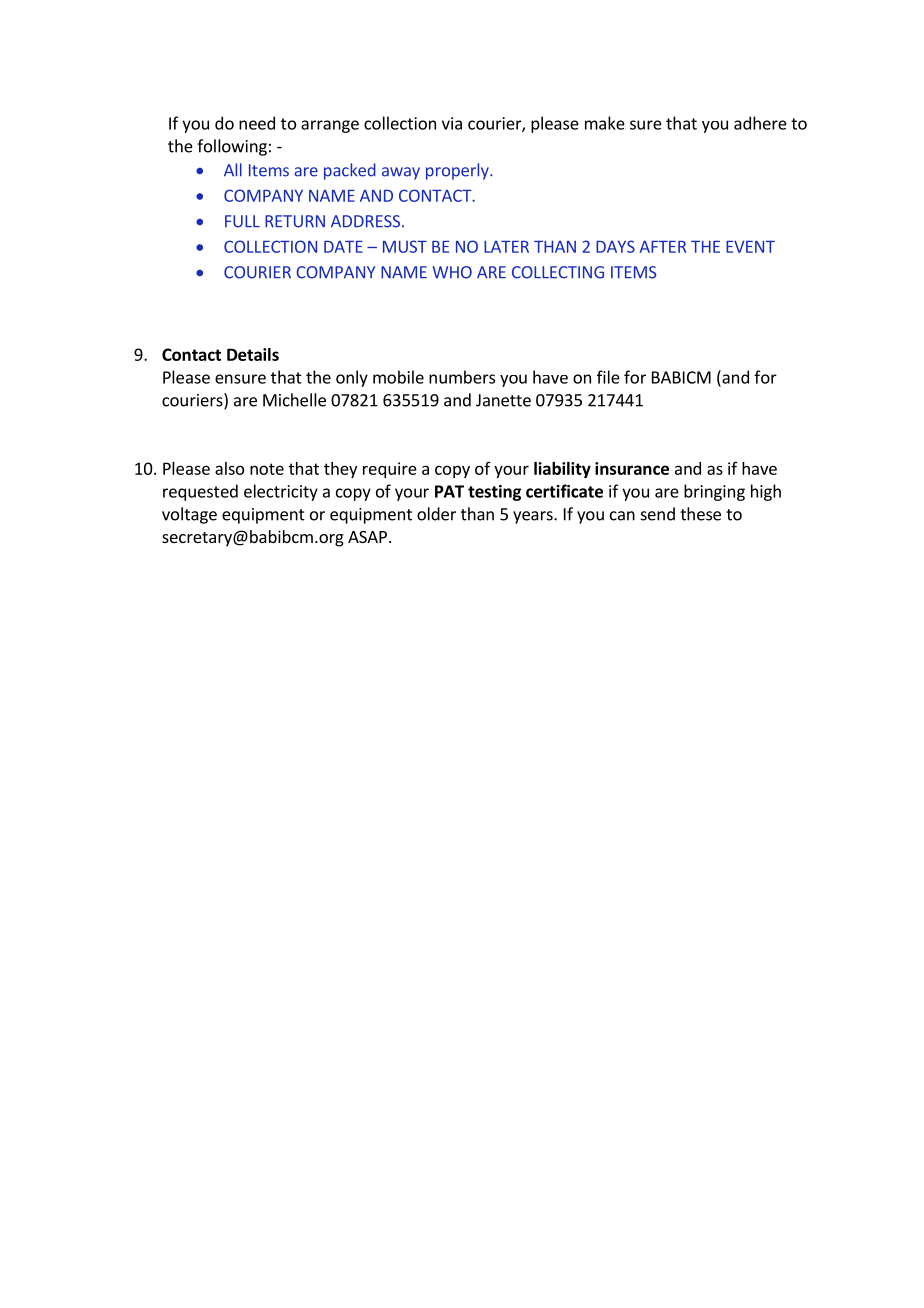 This page has width=924, height=1308. What do you see at coordinates (506, 246) in the page?
I see `LATER` at bounding box center [506, 246].
